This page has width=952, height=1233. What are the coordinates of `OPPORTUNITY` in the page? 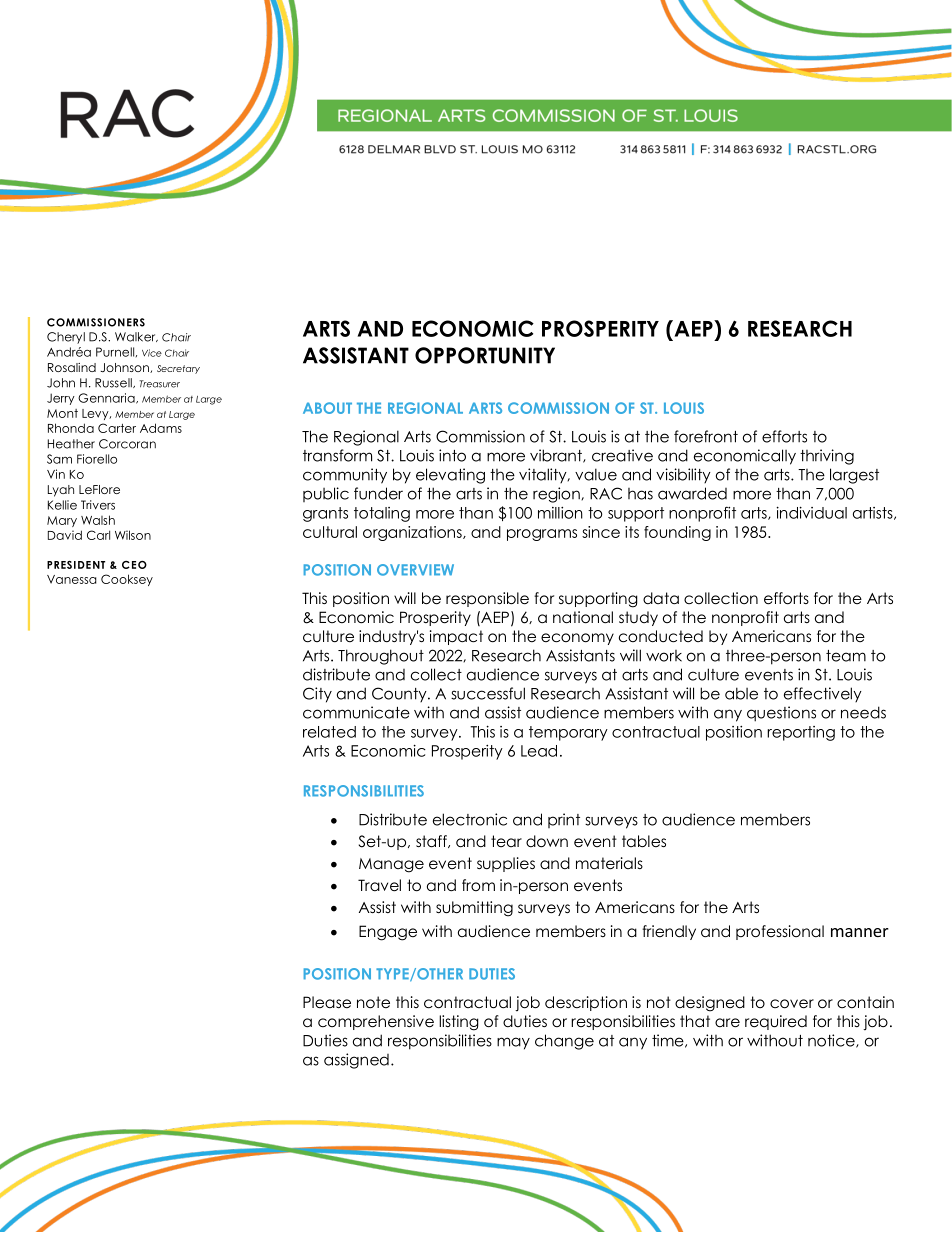 It's located at (485, 355).
